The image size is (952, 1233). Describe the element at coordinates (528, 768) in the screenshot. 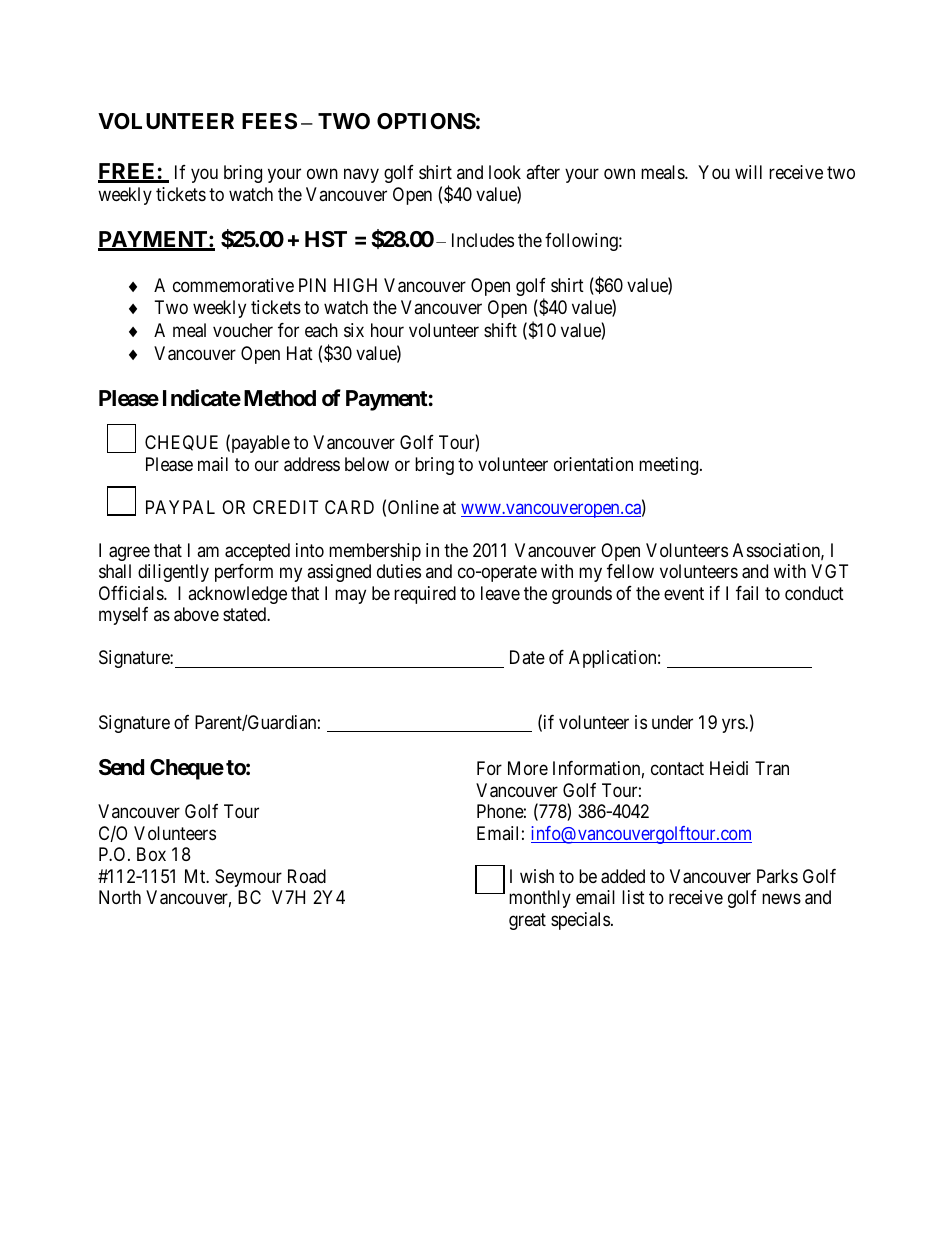

I see `More` at that location.
